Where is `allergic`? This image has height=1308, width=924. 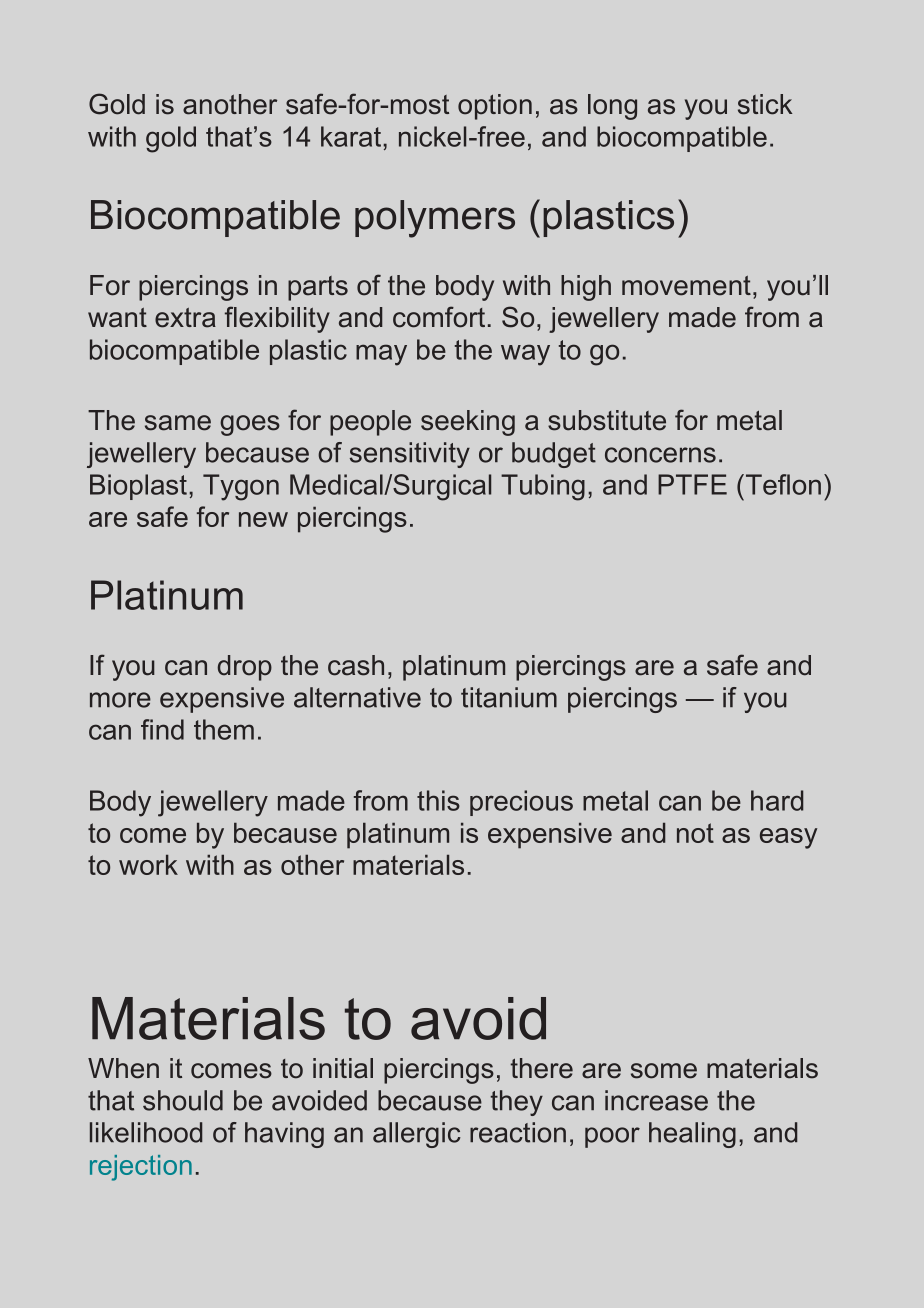 allergic is located at coordinates (417, 1135).
